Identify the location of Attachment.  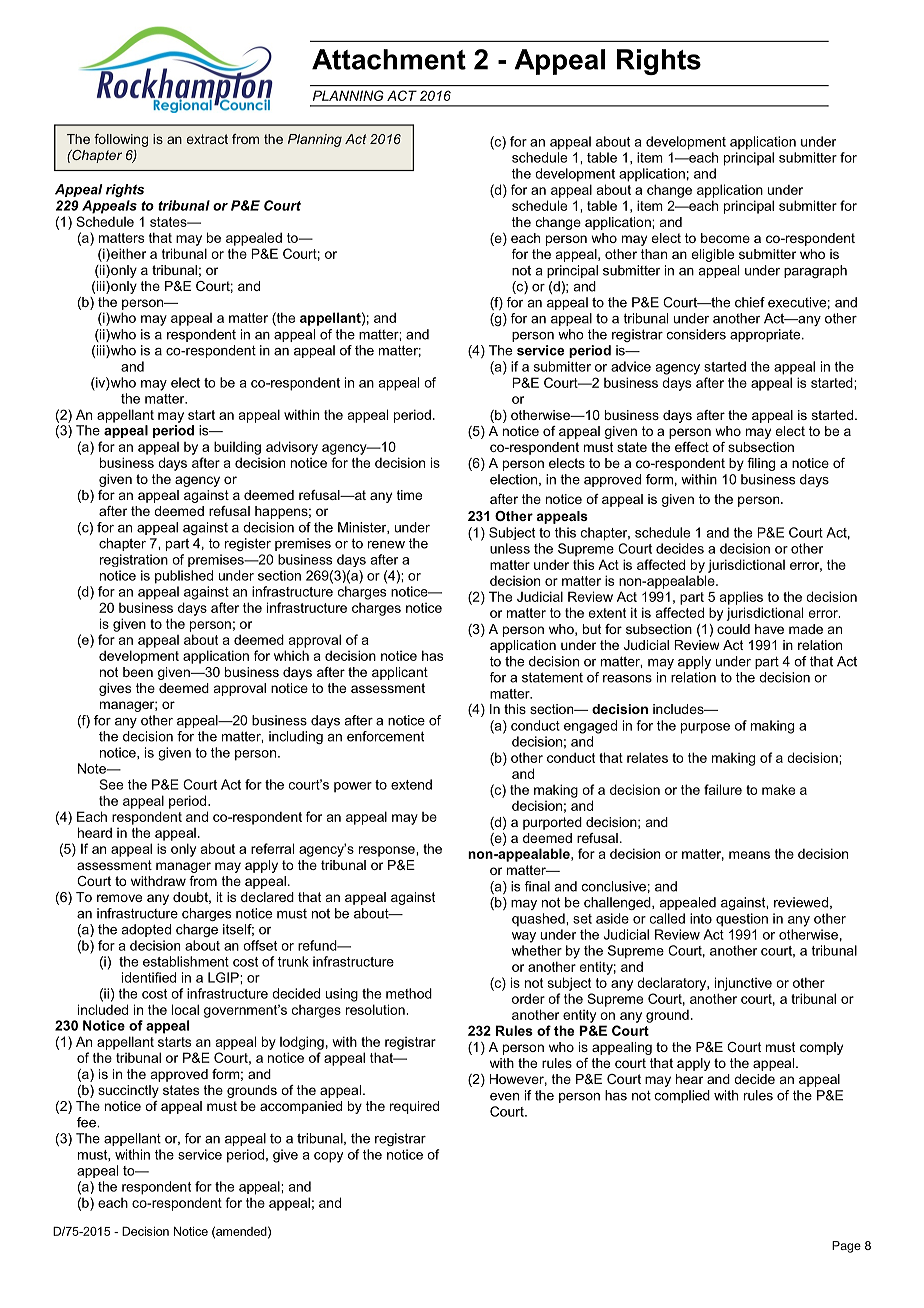
(389, 59).
